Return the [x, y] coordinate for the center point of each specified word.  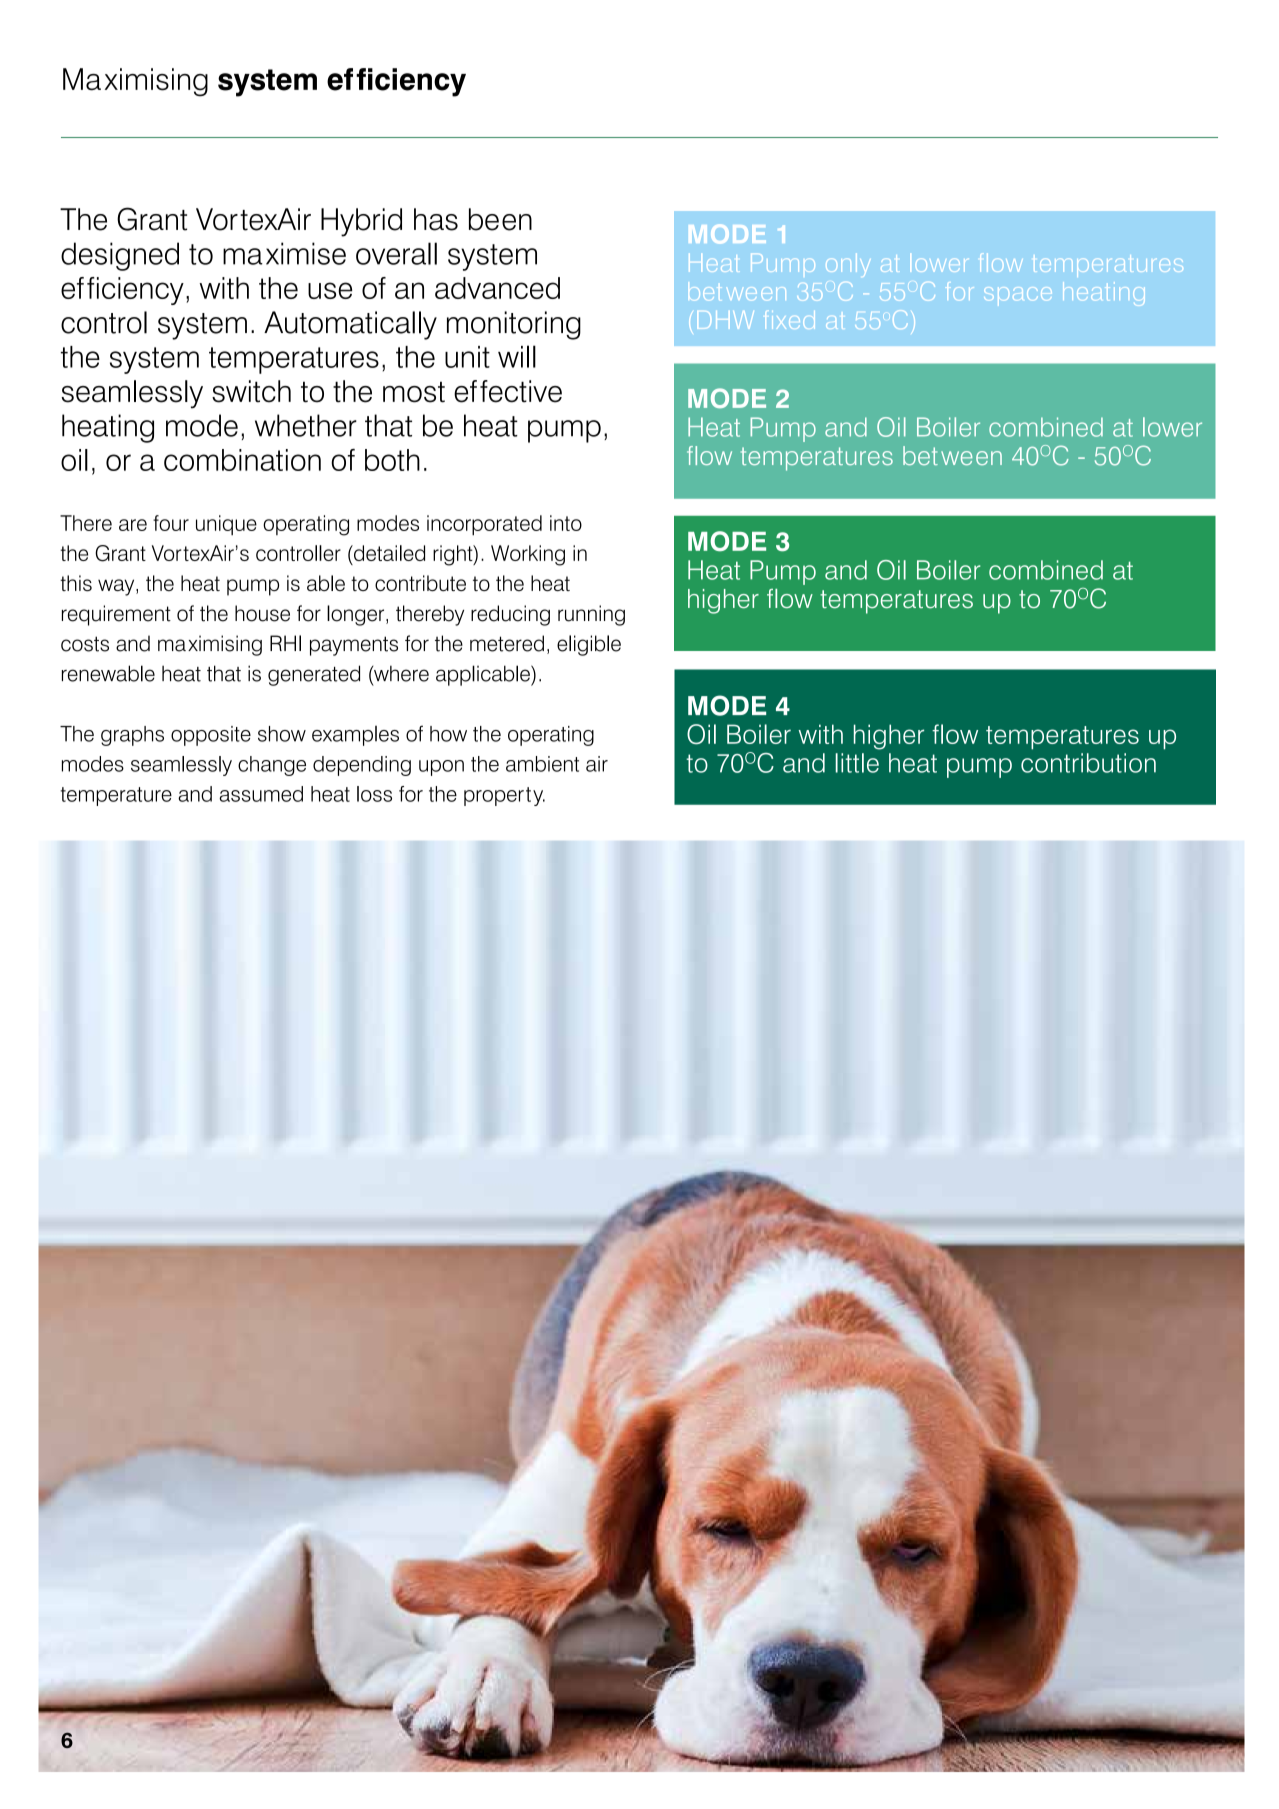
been [500, 219]
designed [120, 256]
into [566, 523]
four [171, 523]
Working [528, 555]
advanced [497, 288]
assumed [261, 794]
